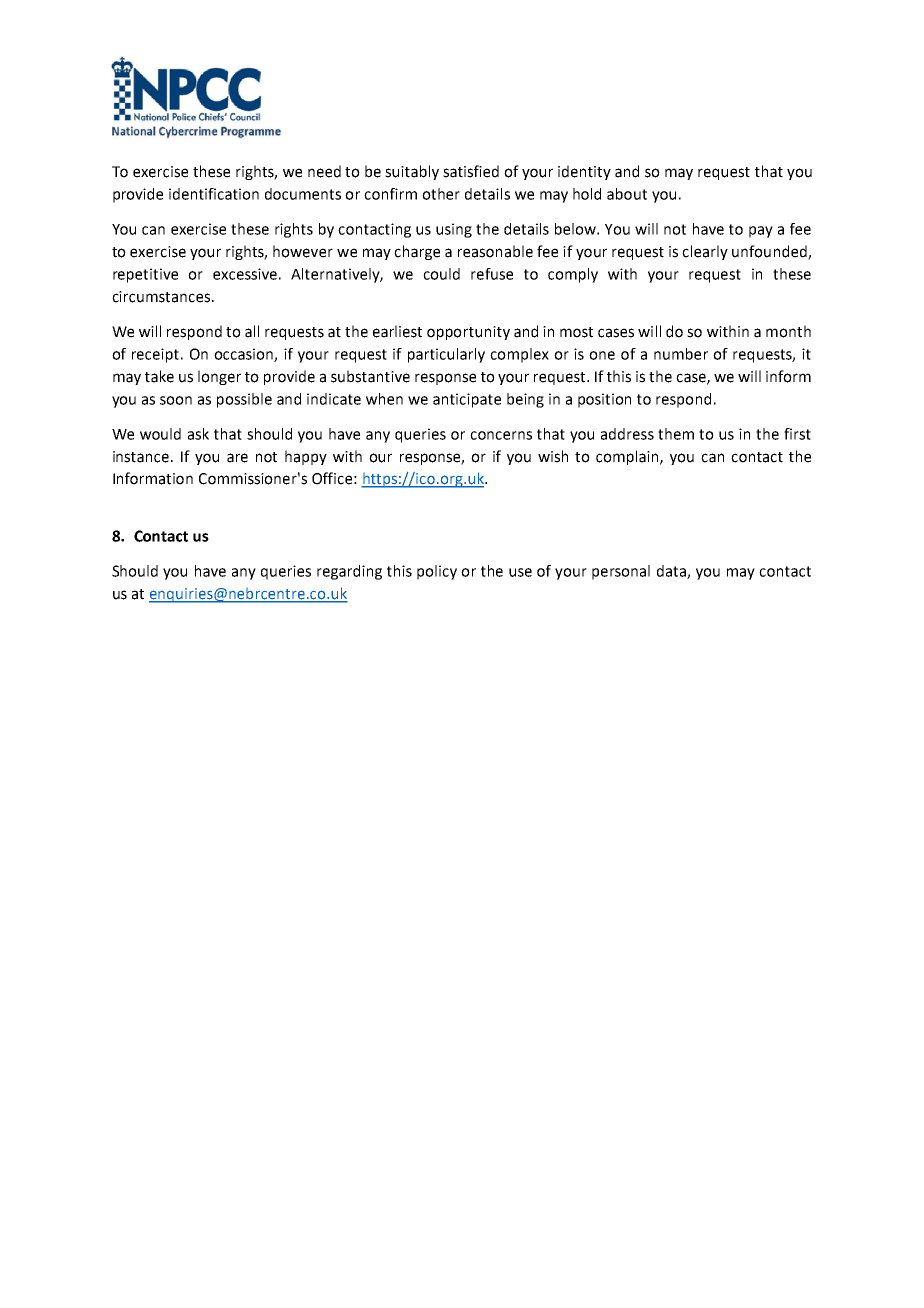 The image size is (924, 1308). I want to click on circumstances, so click(162, 297).
